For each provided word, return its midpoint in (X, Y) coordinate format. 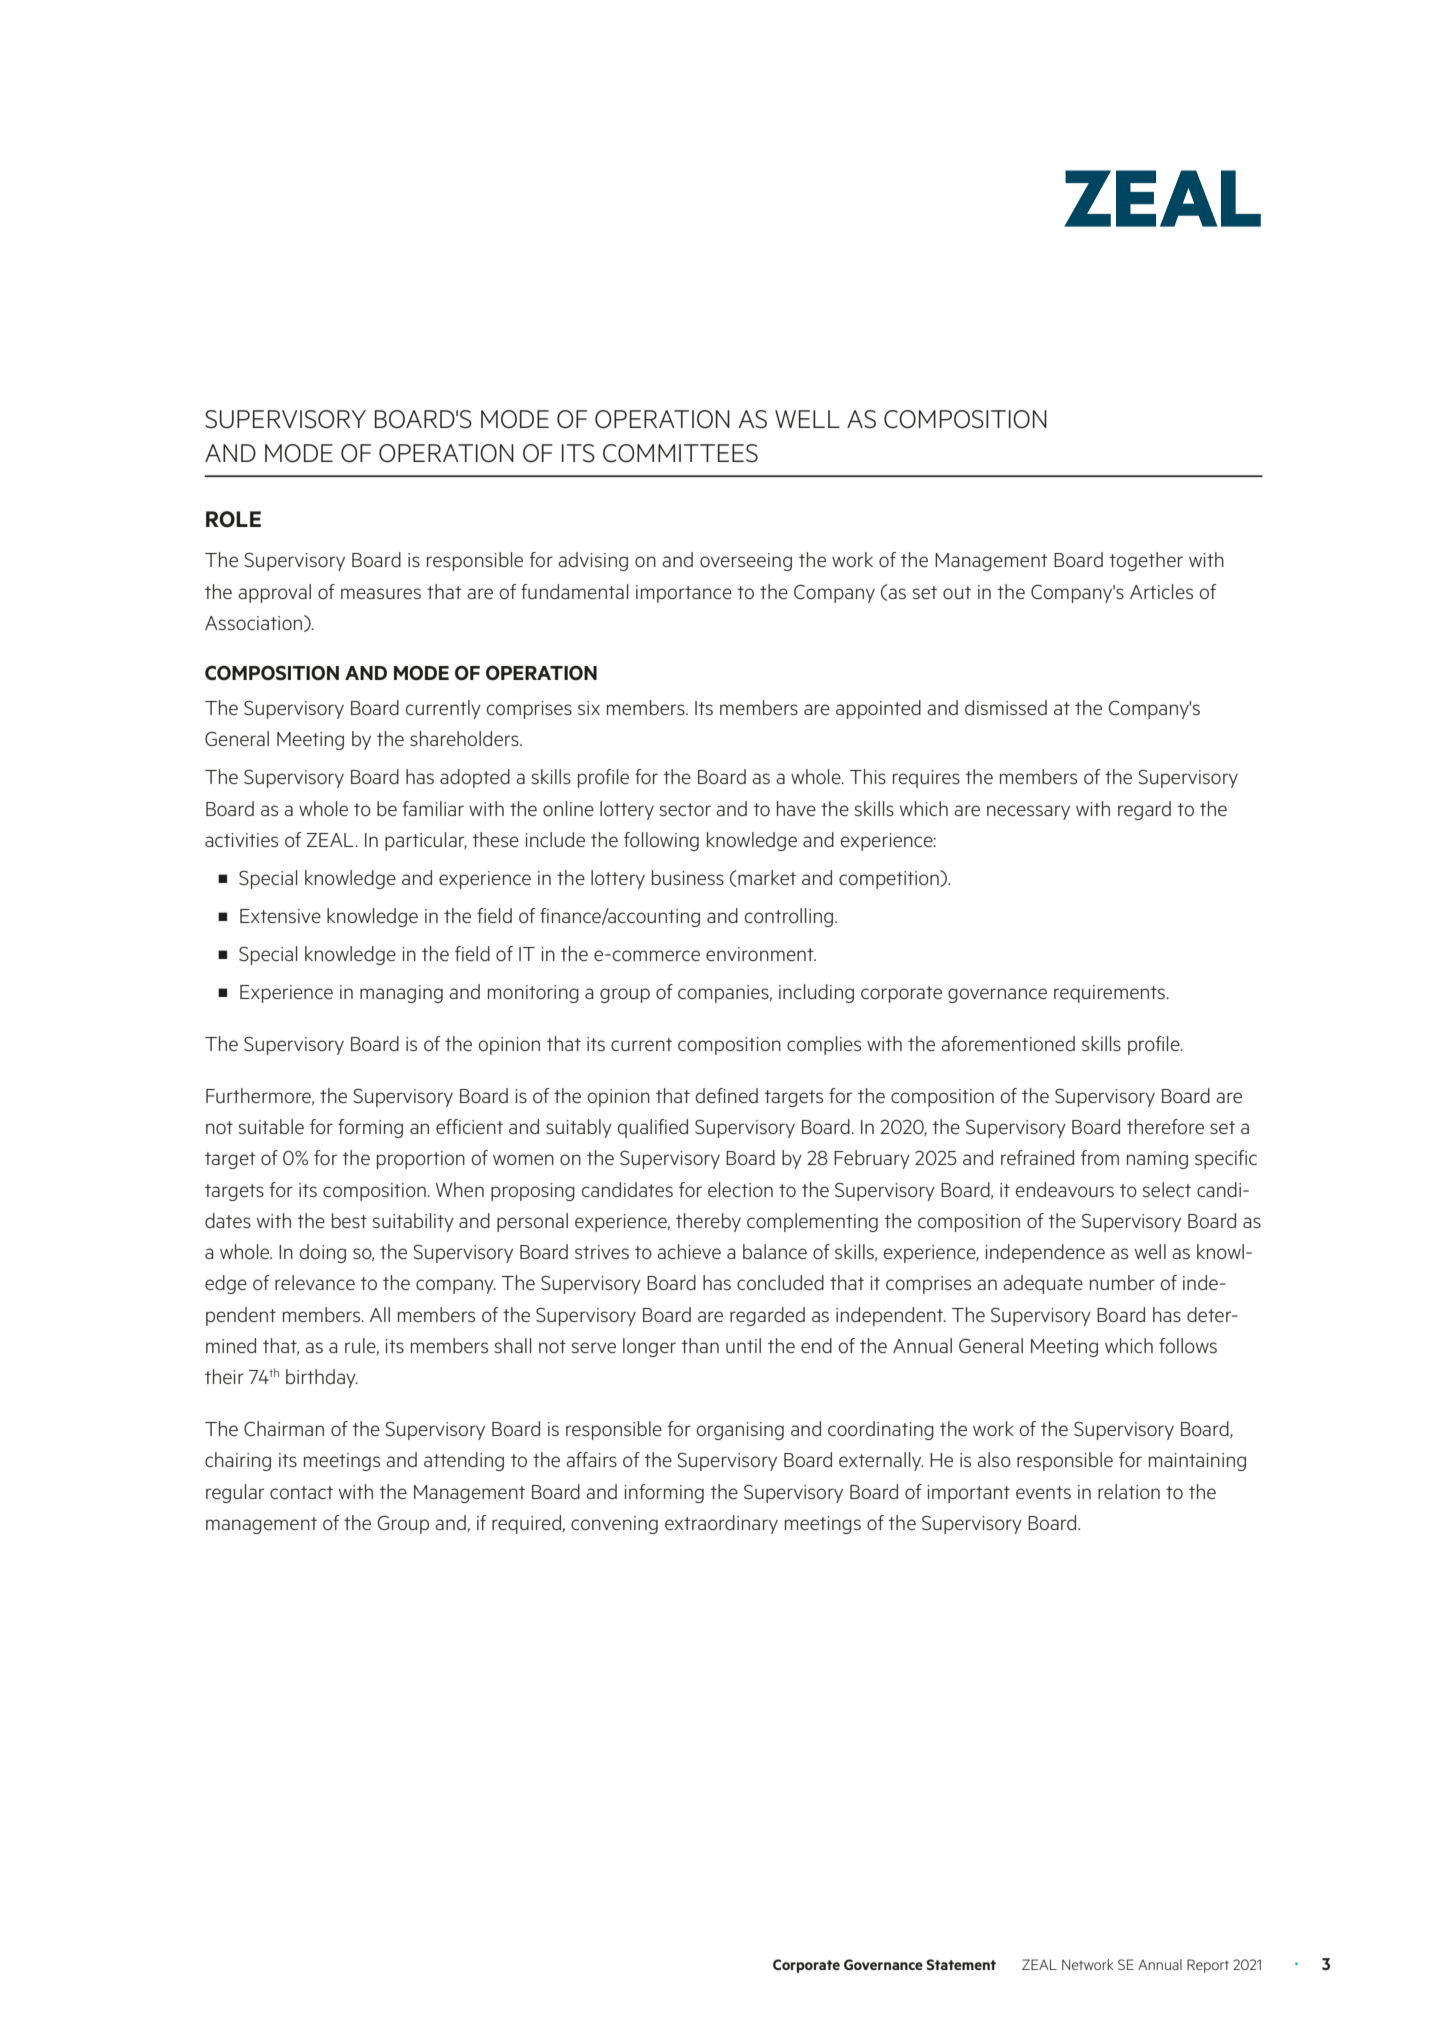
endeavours (1065, 1189)
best (349, 1220)
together (1146, 561)
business (688, 877)
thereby (708, 1222)
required (526, 1524)
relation (1129, 1491)
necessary (1028, 812)
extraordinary (721, 1524)
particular (426, 841)
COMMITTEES (680, 453)
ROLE (233, 519)
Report (1208, 1966)
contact (301, 1492)
